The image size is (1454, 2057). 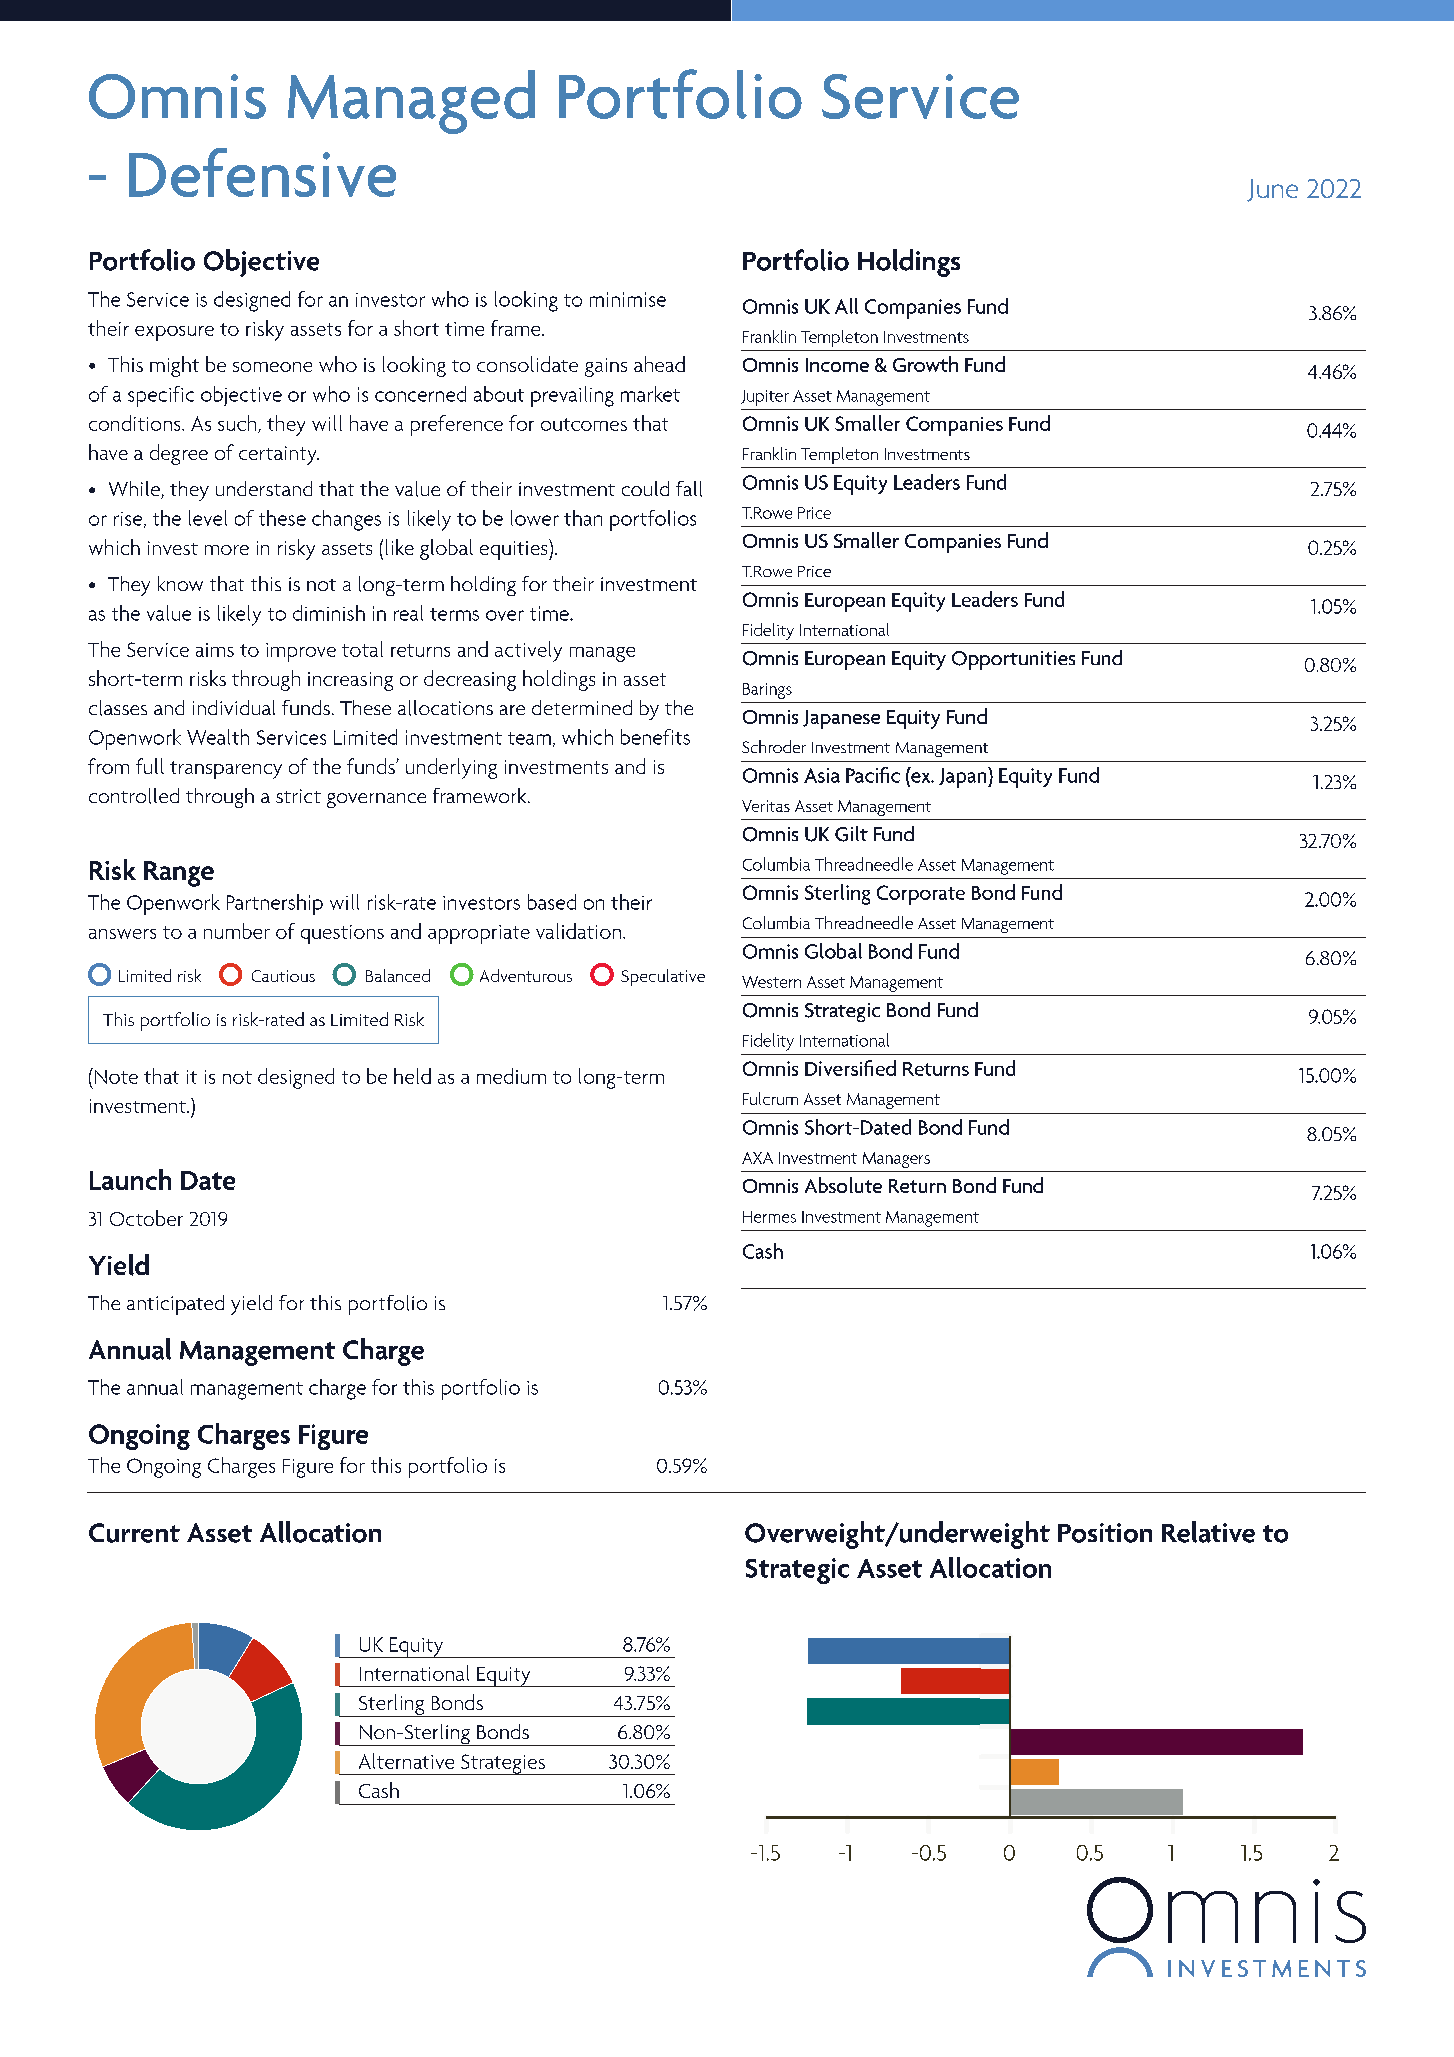 What do you see at coordinates (227, 550) in the image?
I see `more` at bounding box center [227, 550].
